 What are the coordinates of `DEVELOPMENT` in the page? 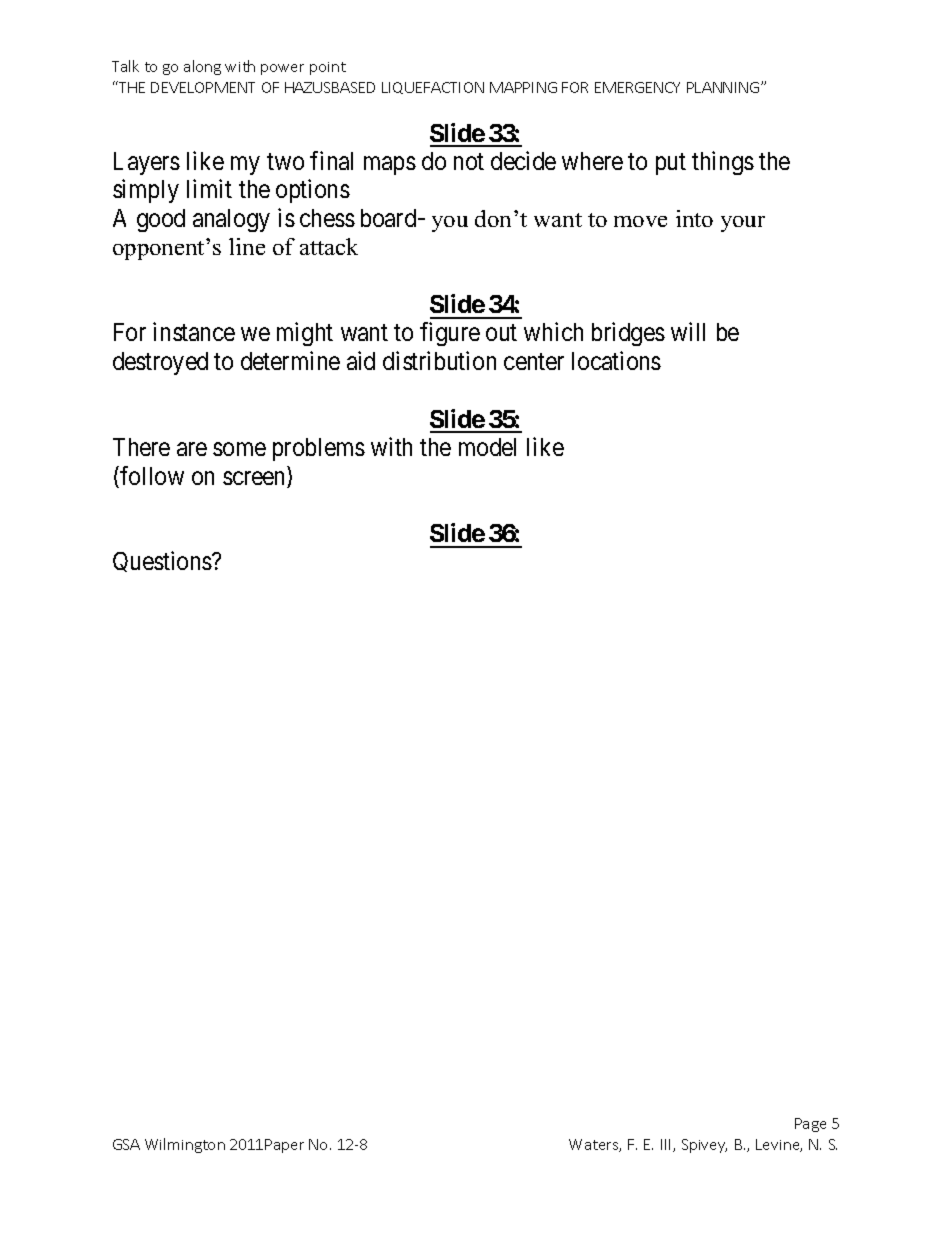 It's located at (203, 87).
